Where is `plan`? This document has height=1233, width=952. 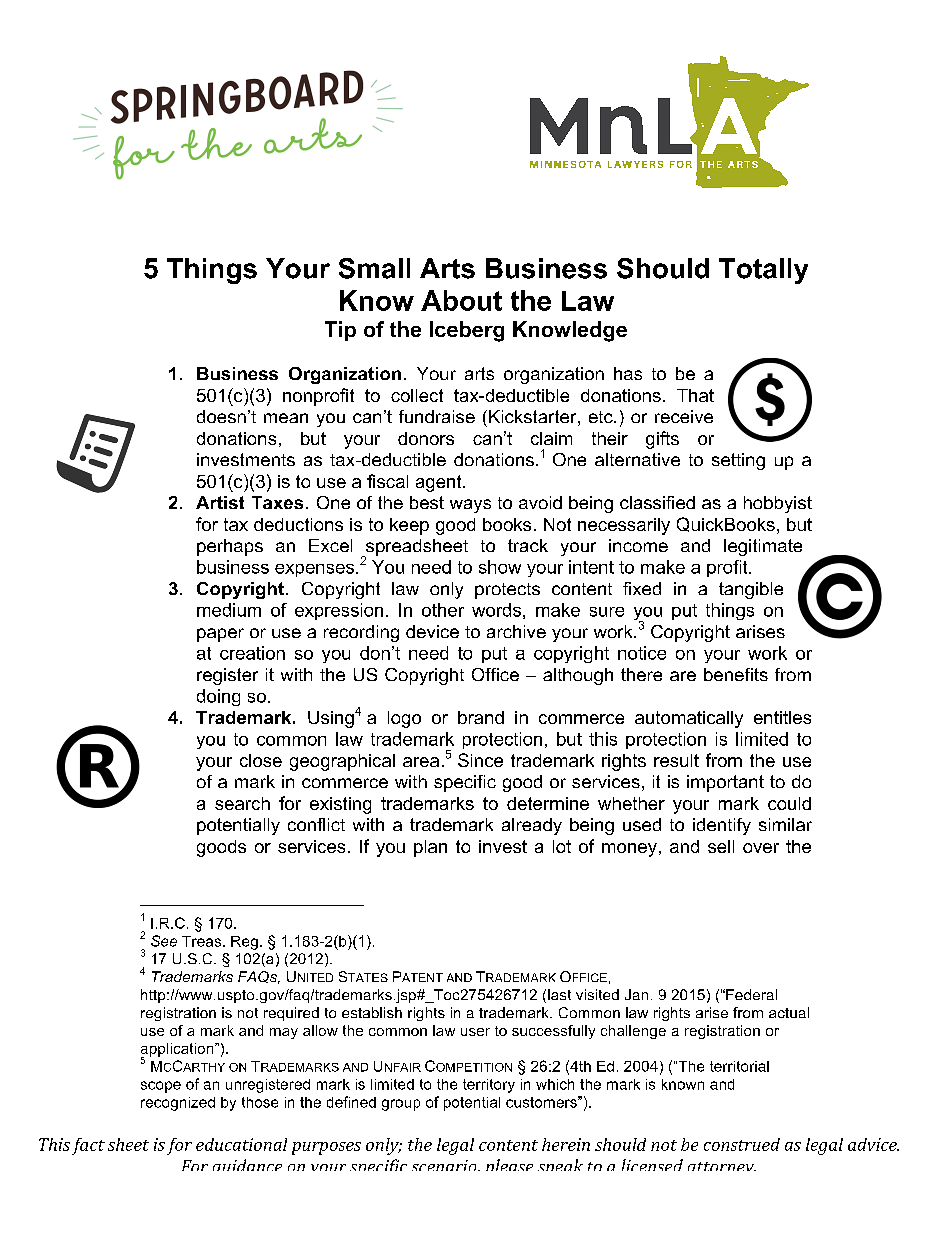 plan is located at coordinates (430, 848).
